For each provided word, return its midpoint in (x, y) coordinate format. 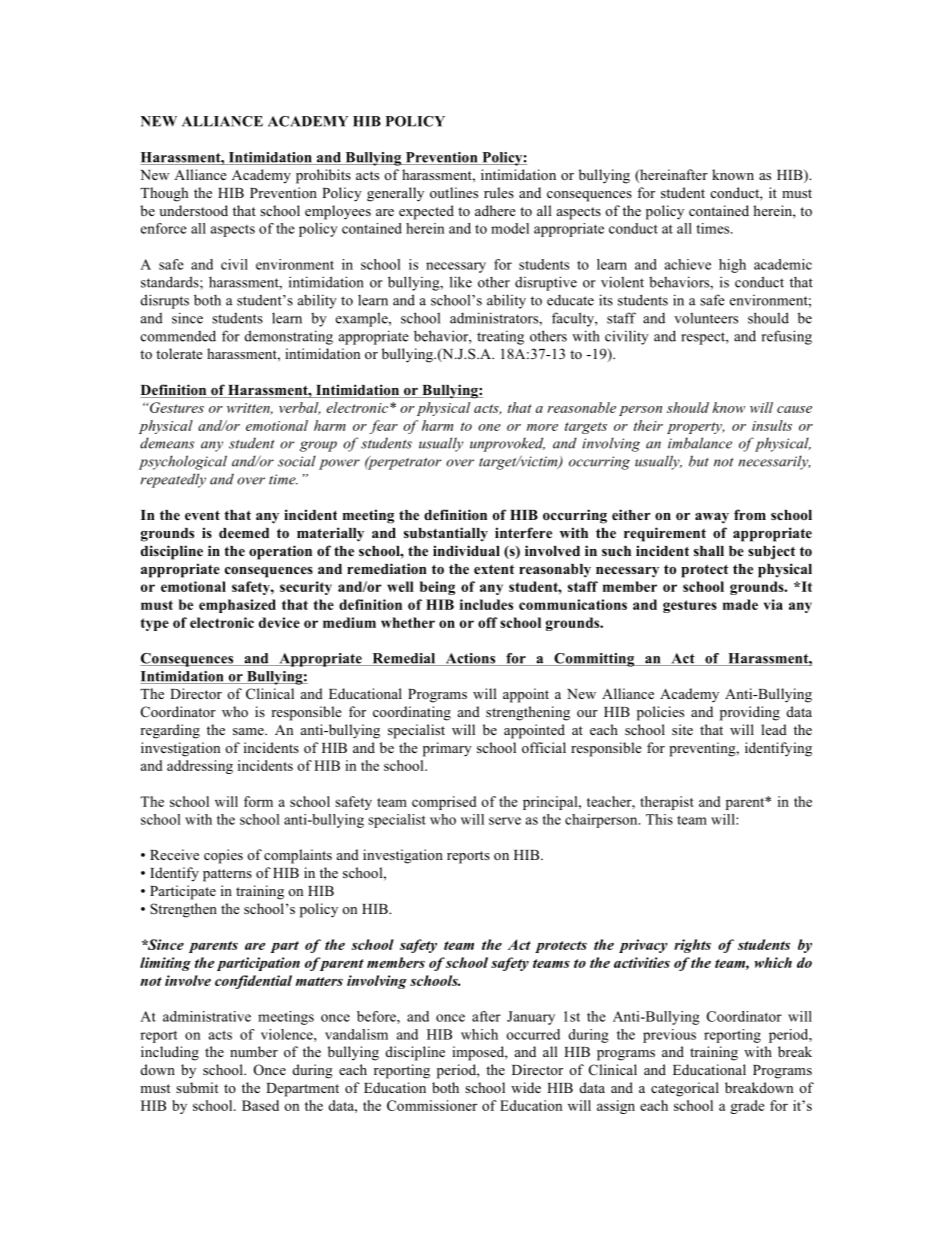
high (732, 266)
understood (193, 210)
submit (197, 1087)
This (659, 819)
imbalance (700, 443)
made (740, 604)
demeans (167, 443)
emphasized (237, 606)
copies (223, 856)
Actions (470, 659)
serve (505, 821)
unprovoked (507, 444)
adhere (495, 210)
